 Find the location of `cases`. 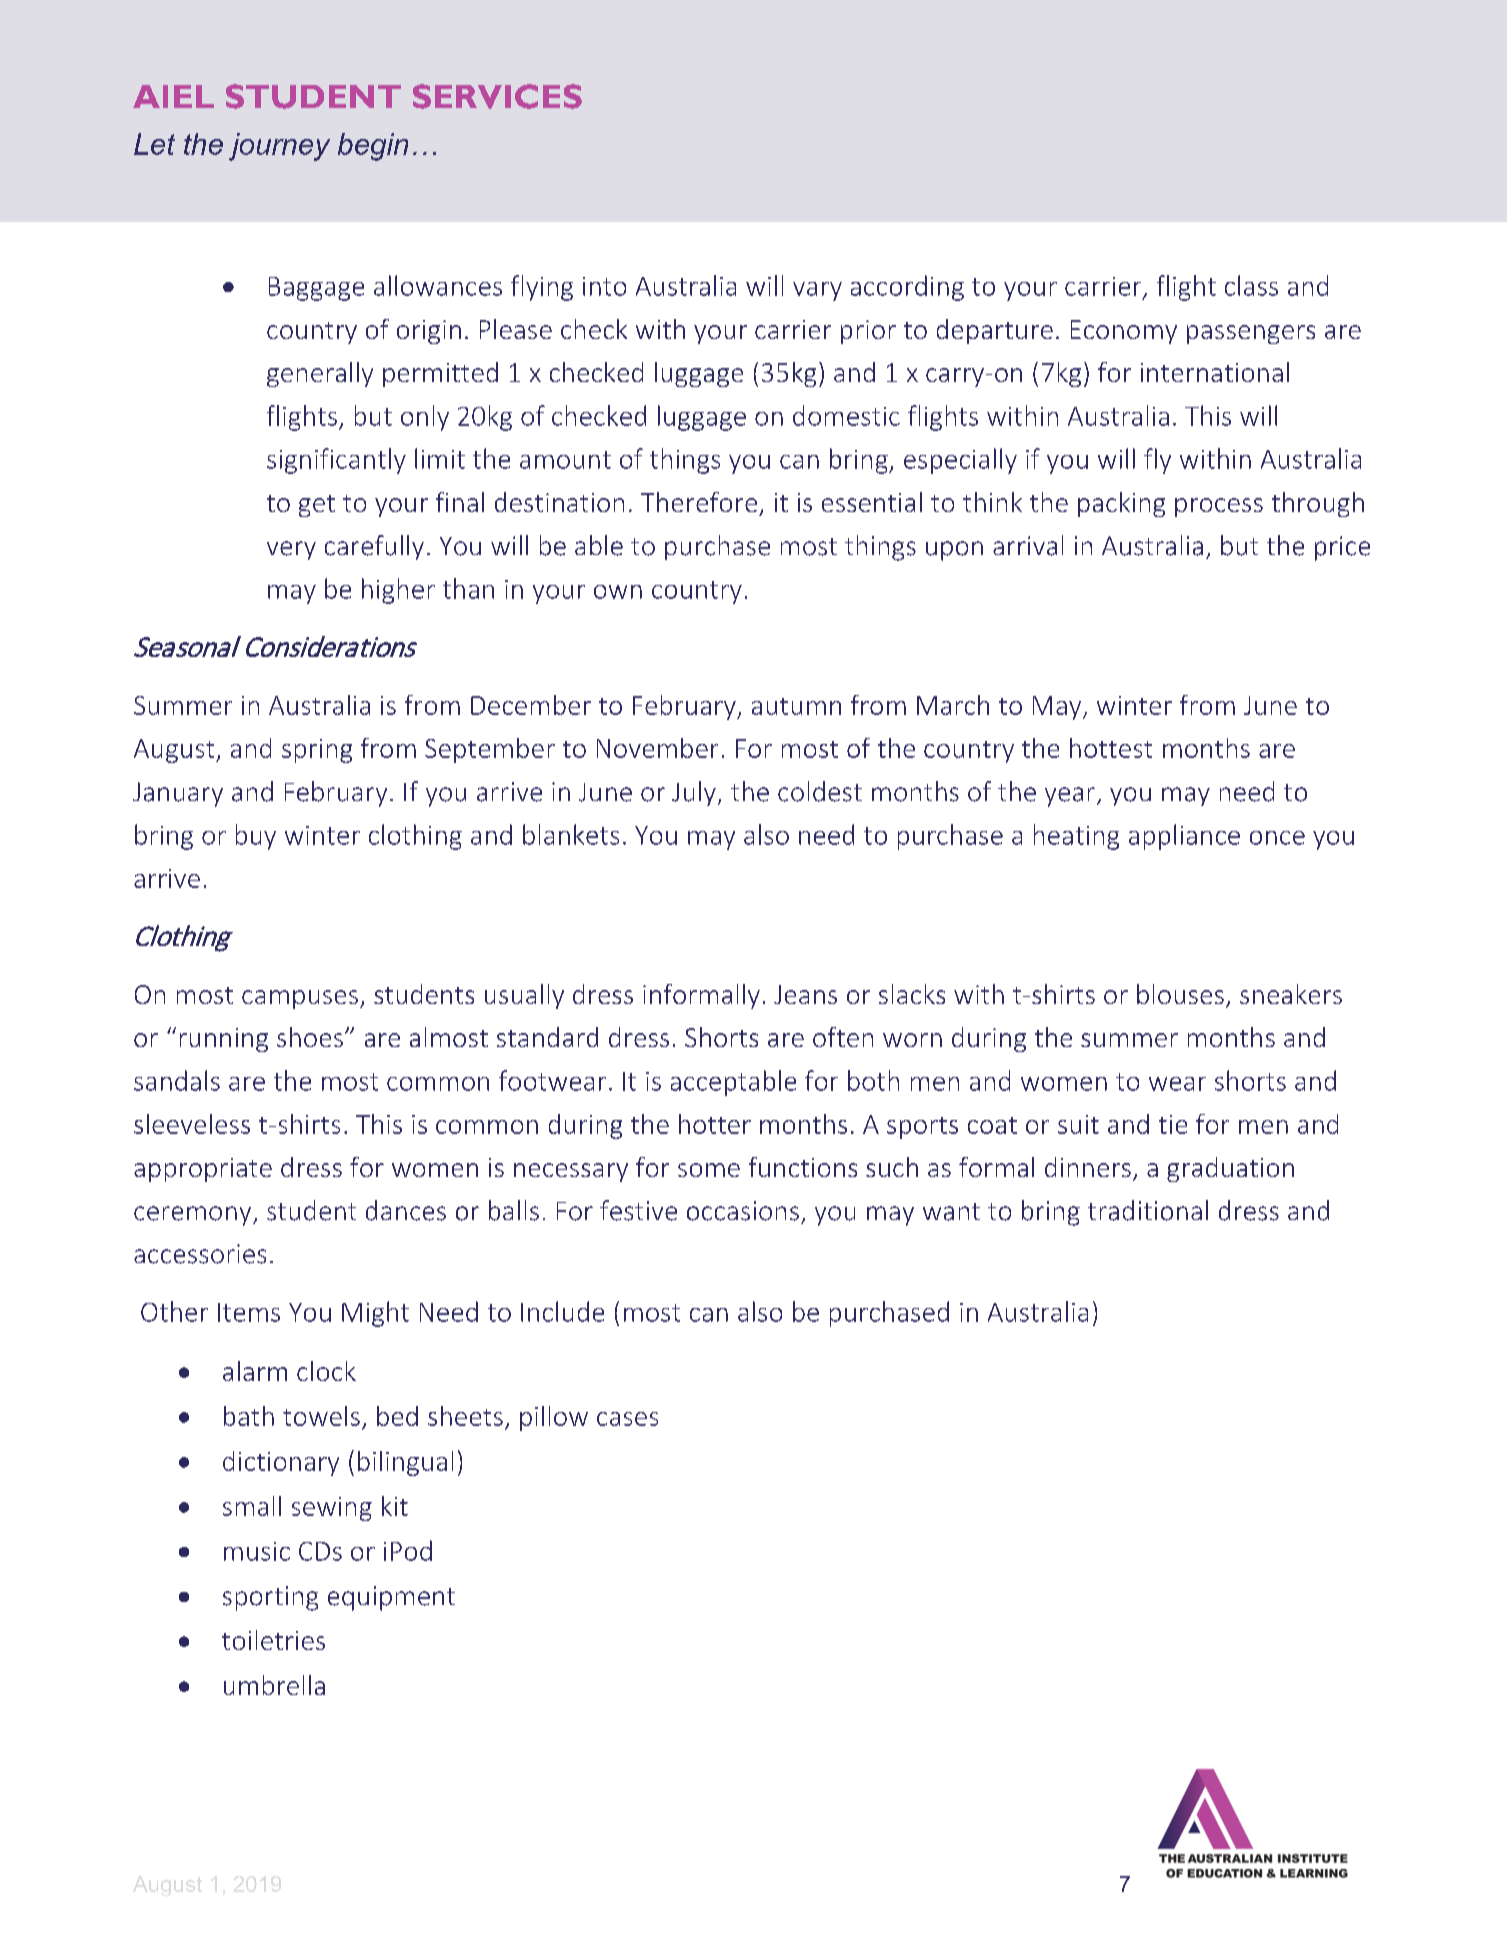

cases is located at coordinates (627, 1419).
